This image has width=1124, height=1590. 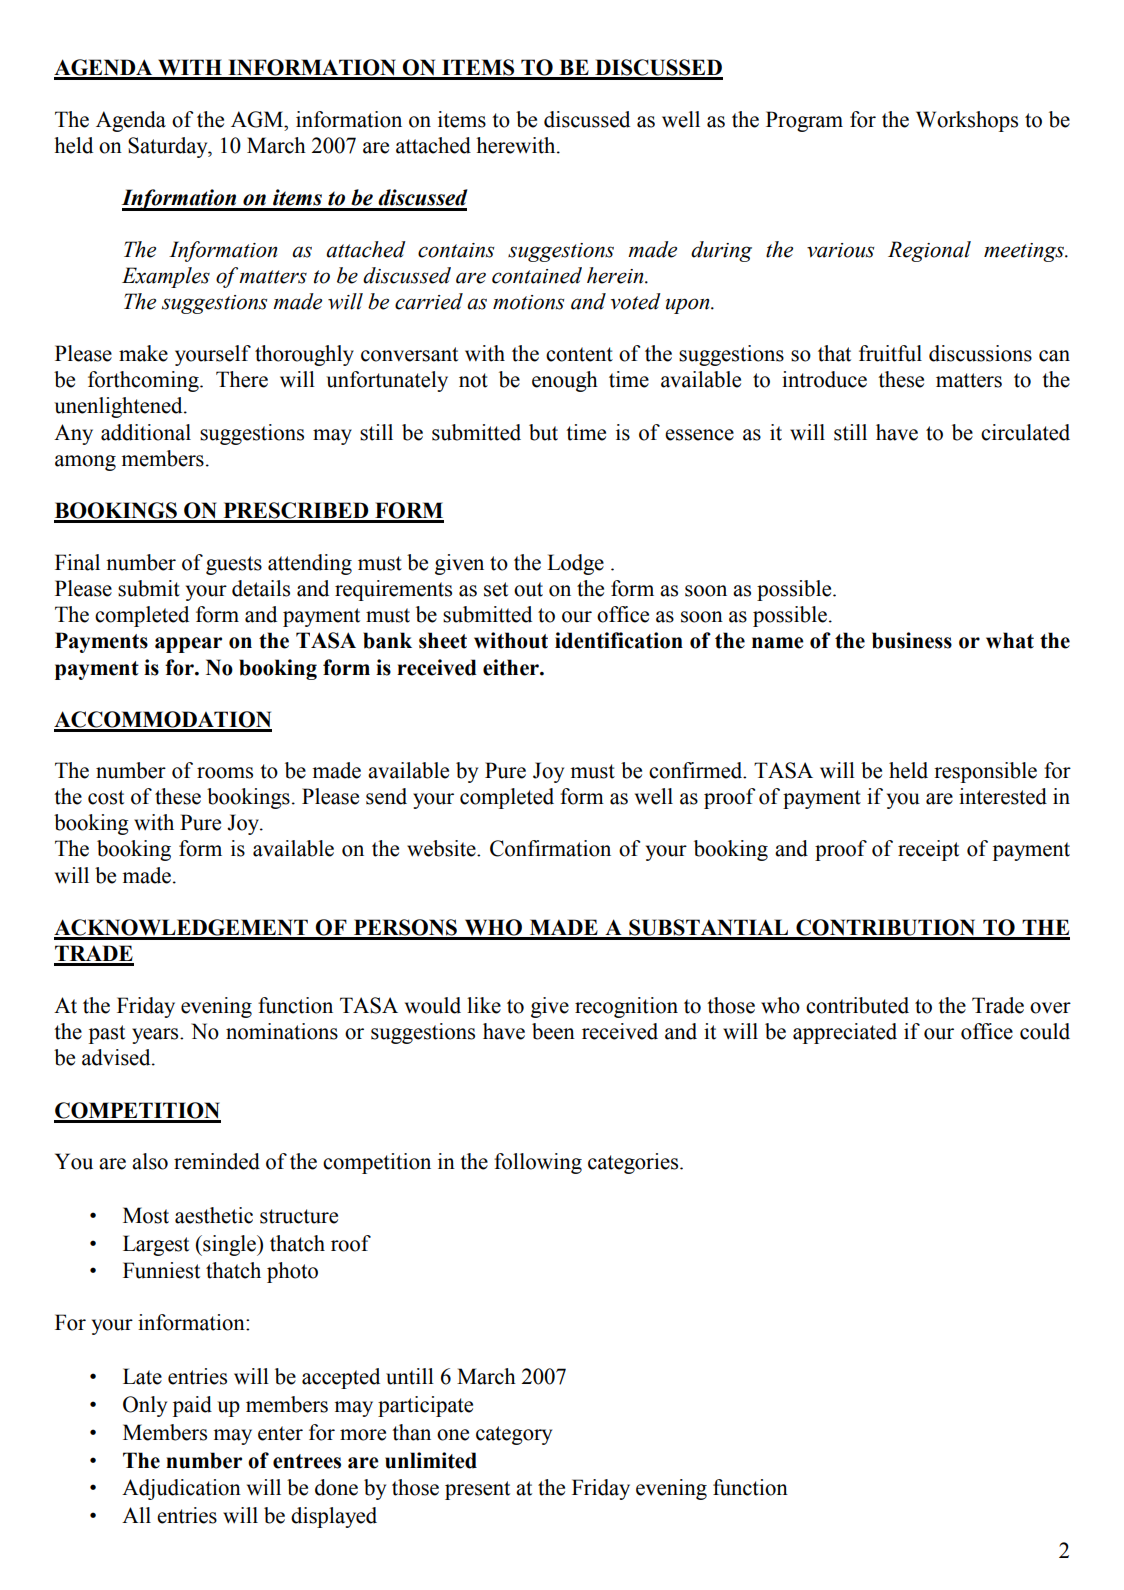 What do you see at coordinates (514, 1435) in the image?
I see `category` at bounding box center [514, 1435].
